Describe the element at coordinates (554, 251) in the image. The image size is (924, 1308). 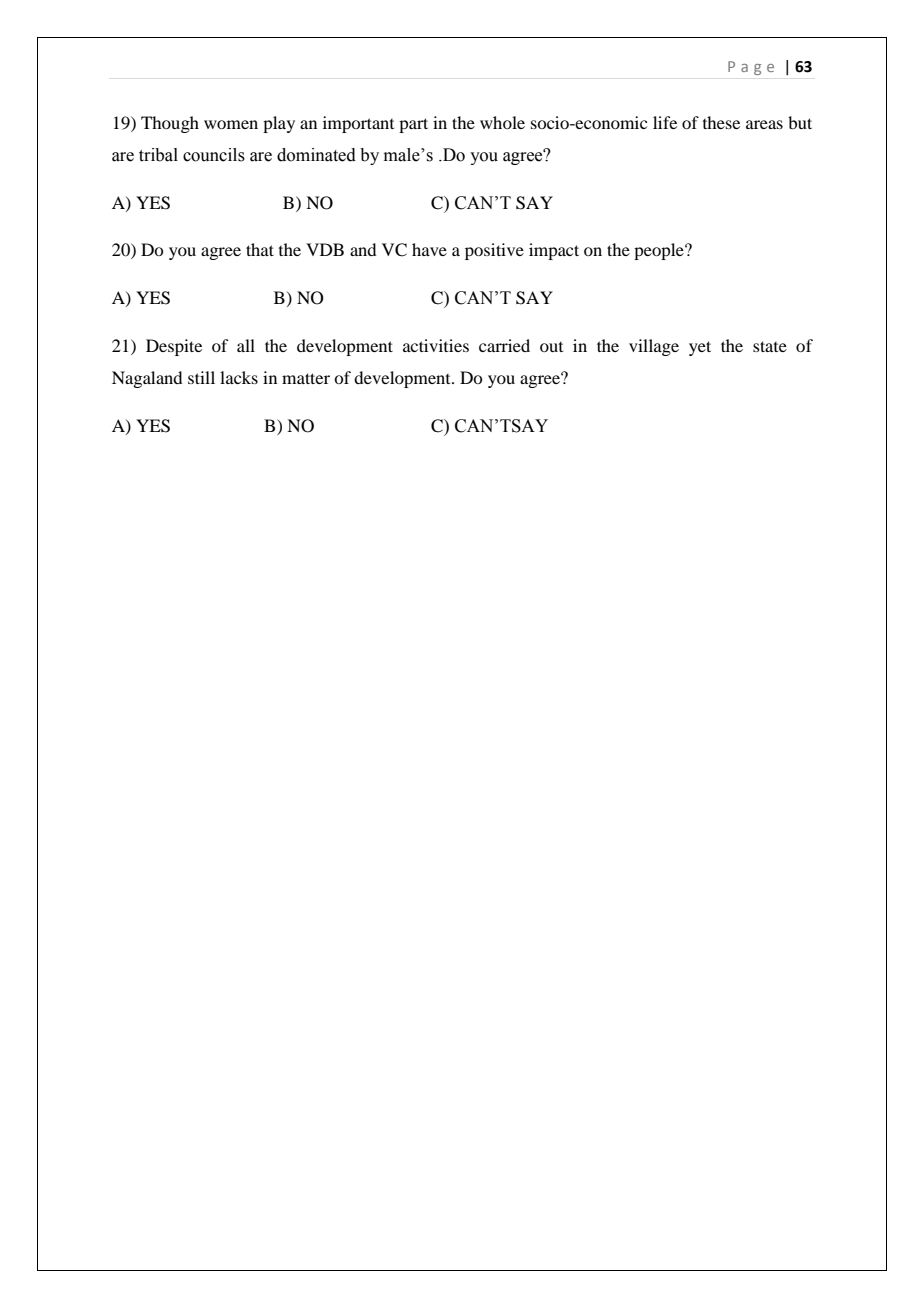
I see `impact` at that location.
